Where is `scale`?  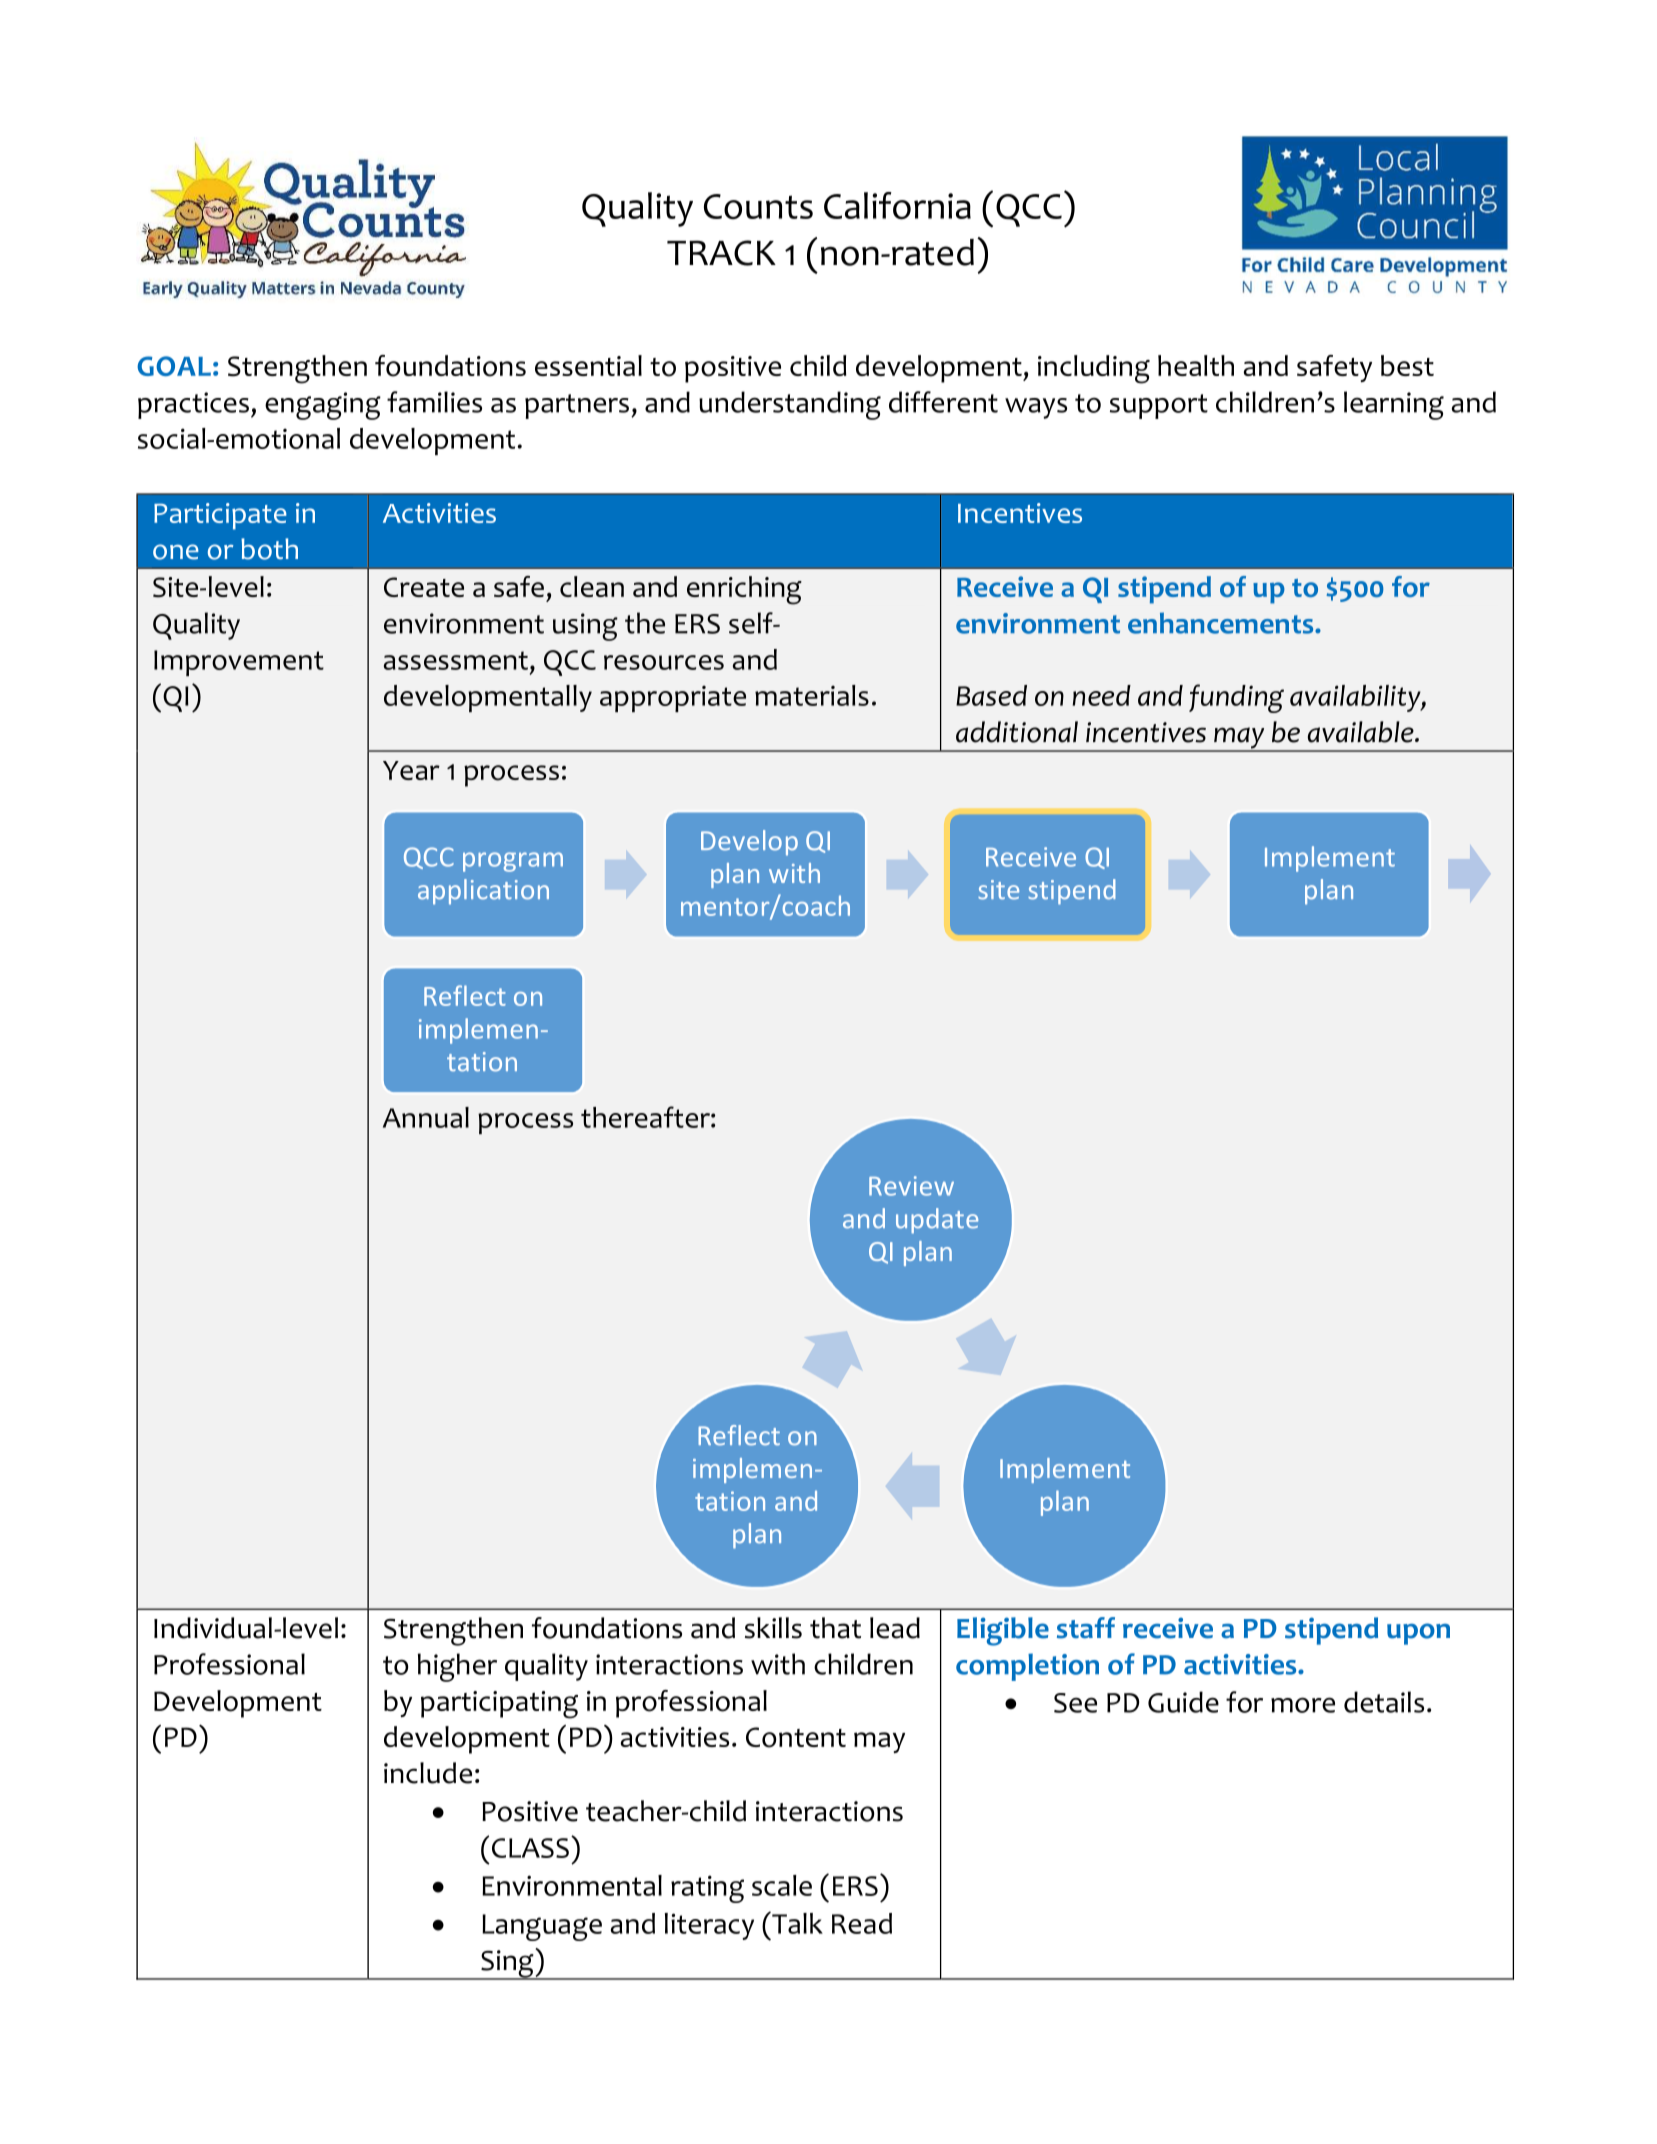 scale is located at coordinates (782, 1885).
